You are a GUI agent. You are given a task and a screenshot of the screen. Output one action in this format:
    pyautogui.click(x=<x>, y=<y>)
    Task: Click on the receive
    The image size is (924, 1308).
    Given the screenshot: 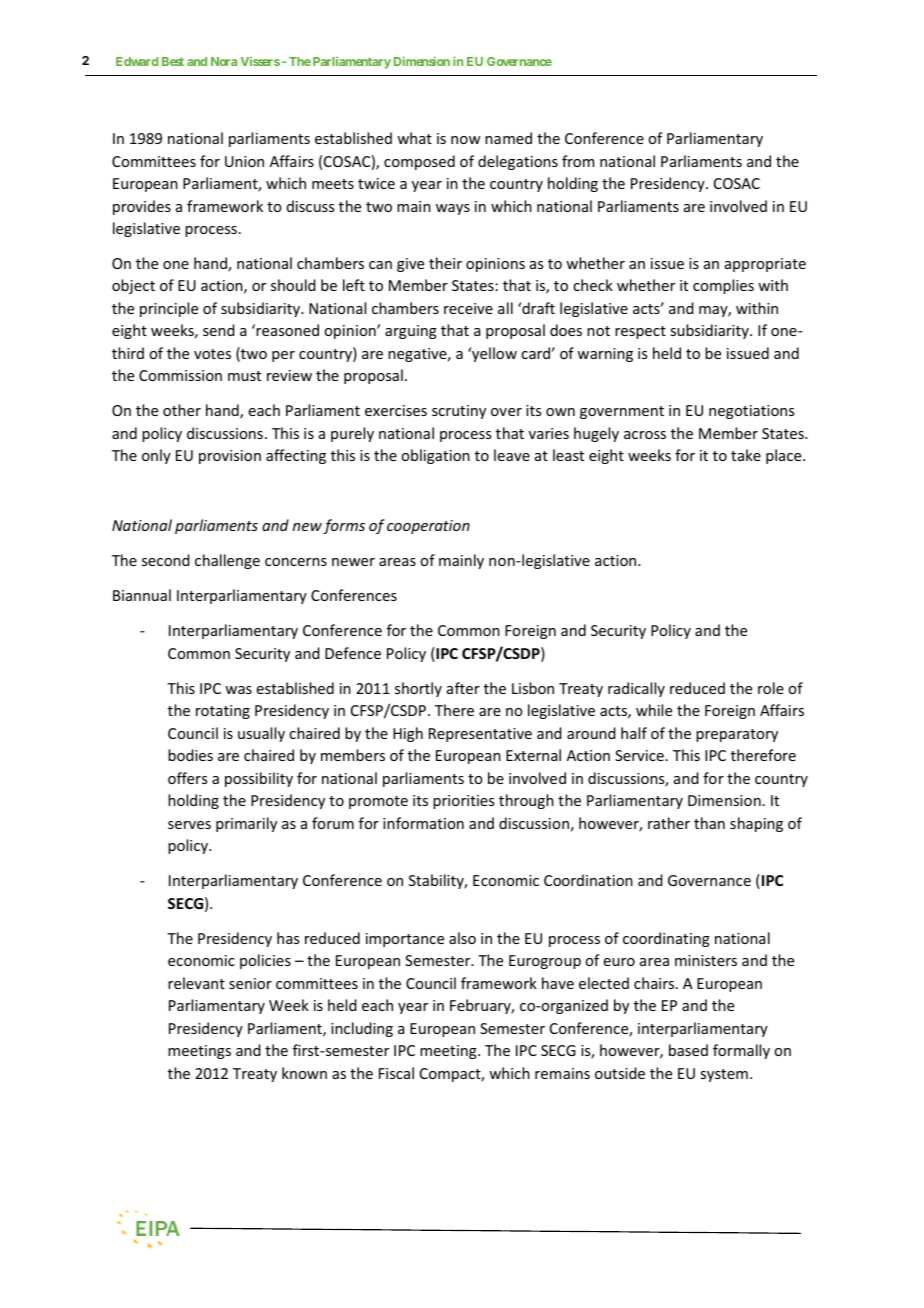 What is the action you would take?
    pyautogui.click(x=468, y=308)
